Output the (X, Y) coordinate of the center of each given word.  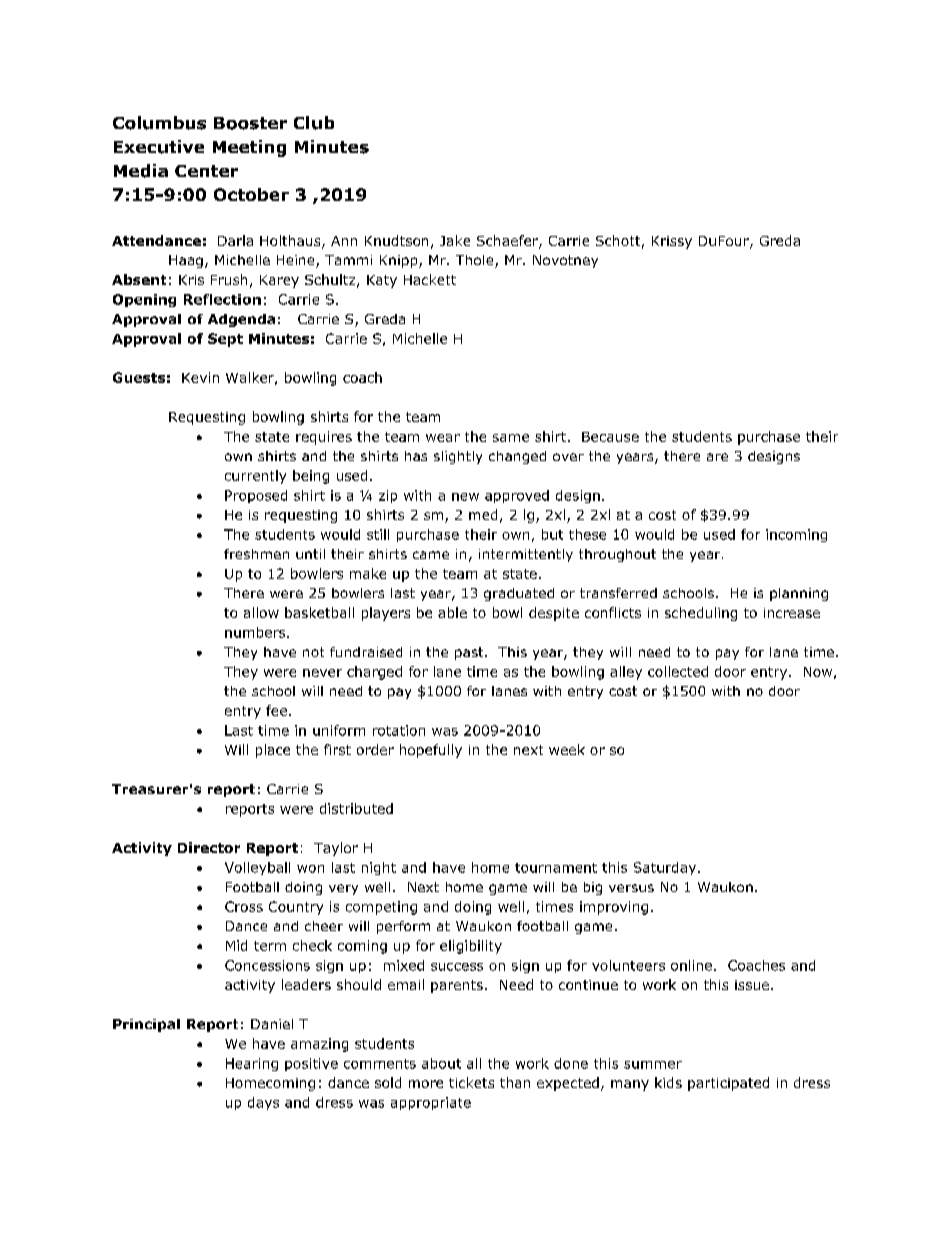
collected (678, 671)
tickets (471, 1082)
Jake (455, 240)
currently (255, 477)
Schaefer (508, 242)
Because (610, 437)
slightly (458, 457)
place (273, 751)
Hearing (252, 1064)
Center (206, 171)
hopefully (431, 751)
